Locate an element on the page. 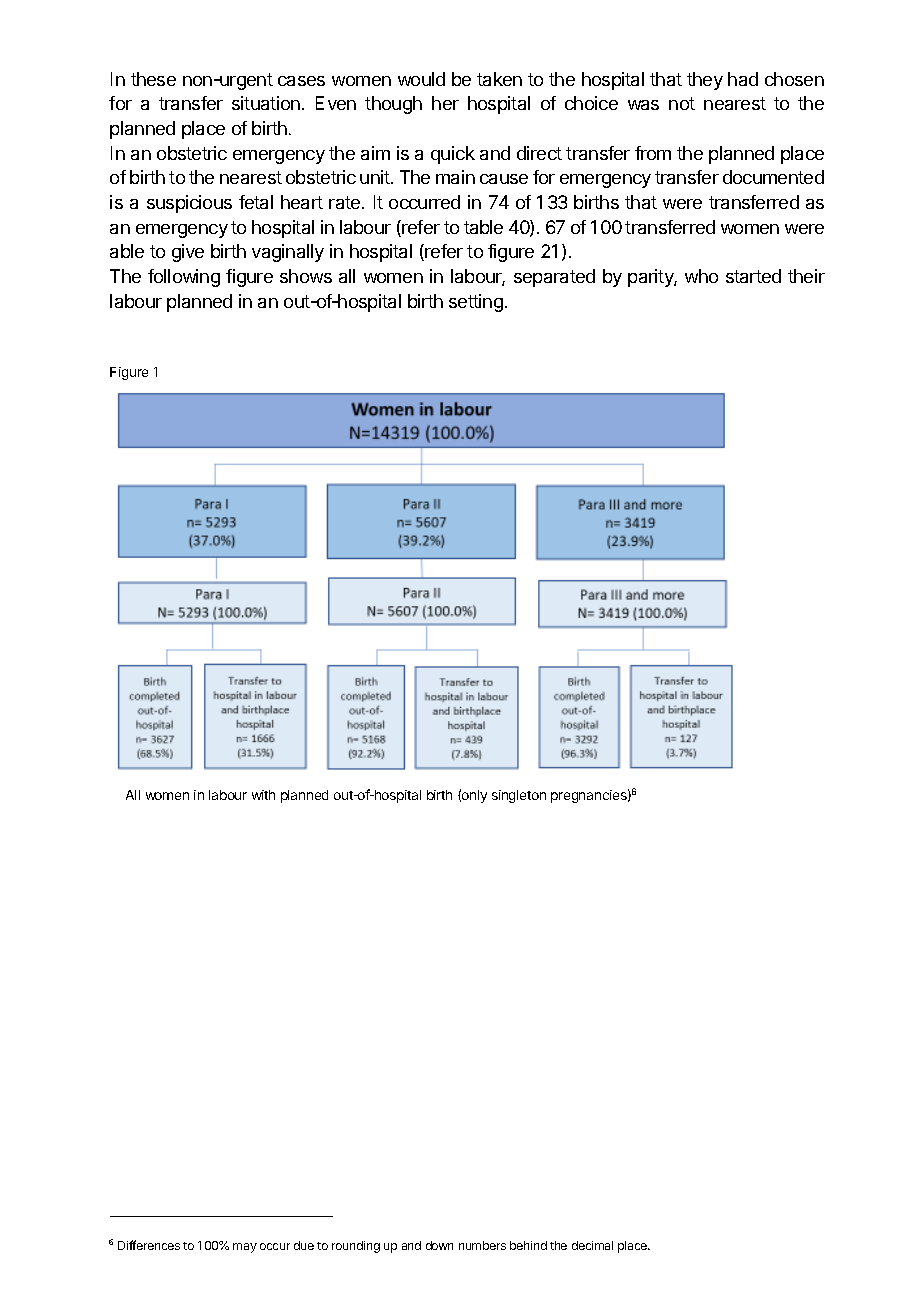  decimal is located at coordinates (592, 1245).
